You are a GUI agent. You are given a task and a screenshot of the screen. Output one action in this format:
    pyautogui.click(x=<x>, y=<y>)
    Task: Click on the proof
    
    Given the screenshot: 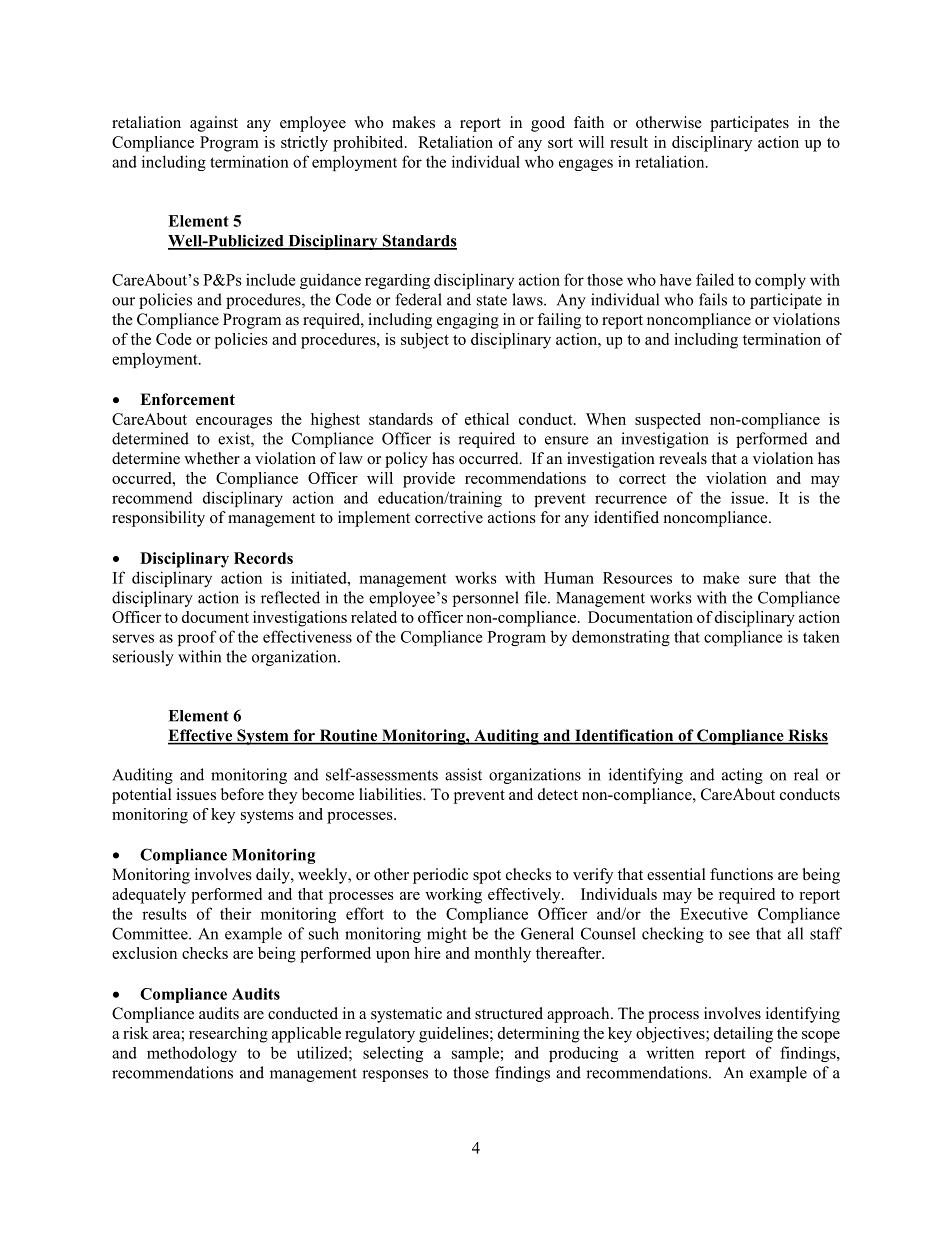 What is the action you would take?
    pyautogui.click(x=197, y=638)
